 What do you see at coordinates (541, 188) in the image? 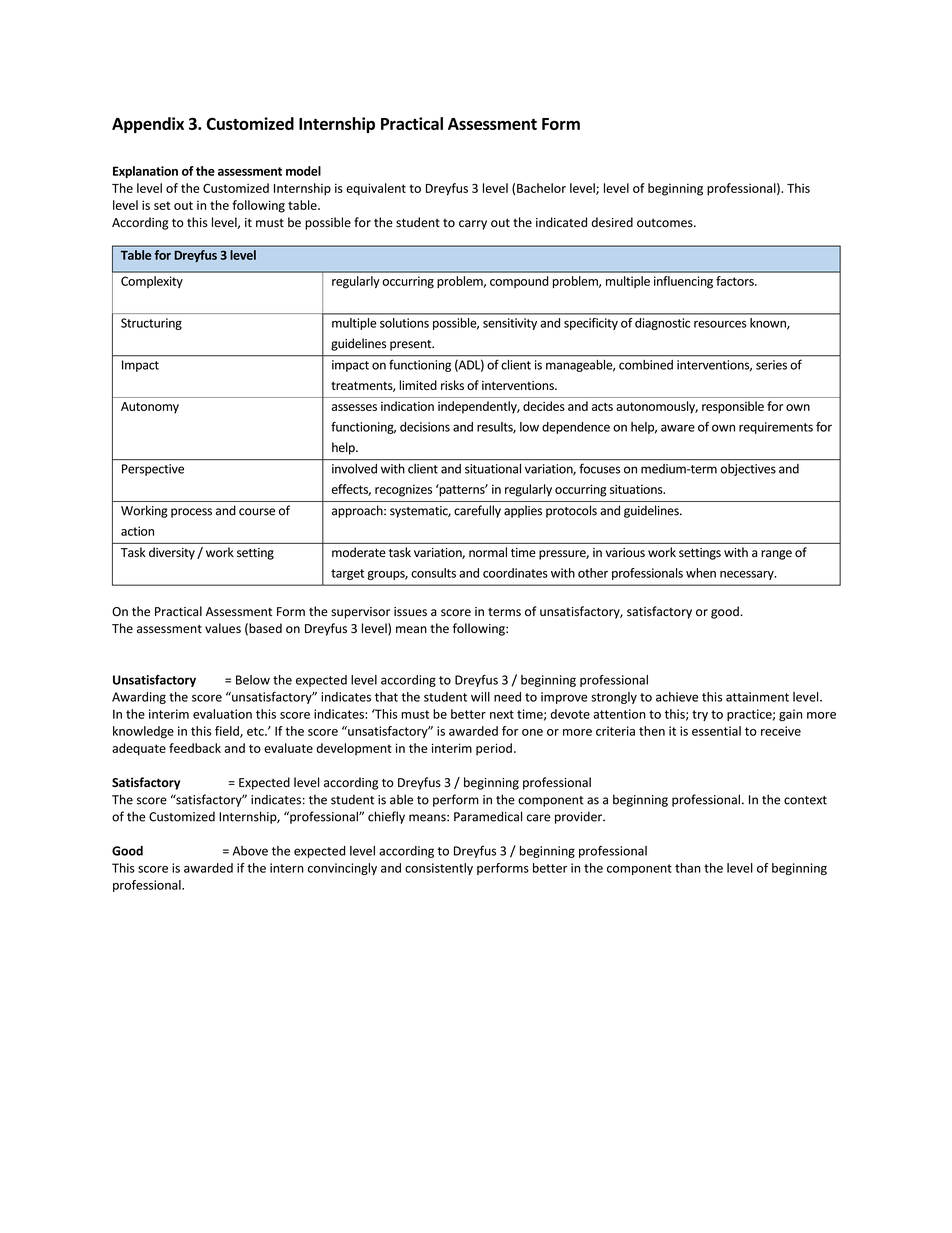
I see `Bachelor` at bounding box center [541, 188].
